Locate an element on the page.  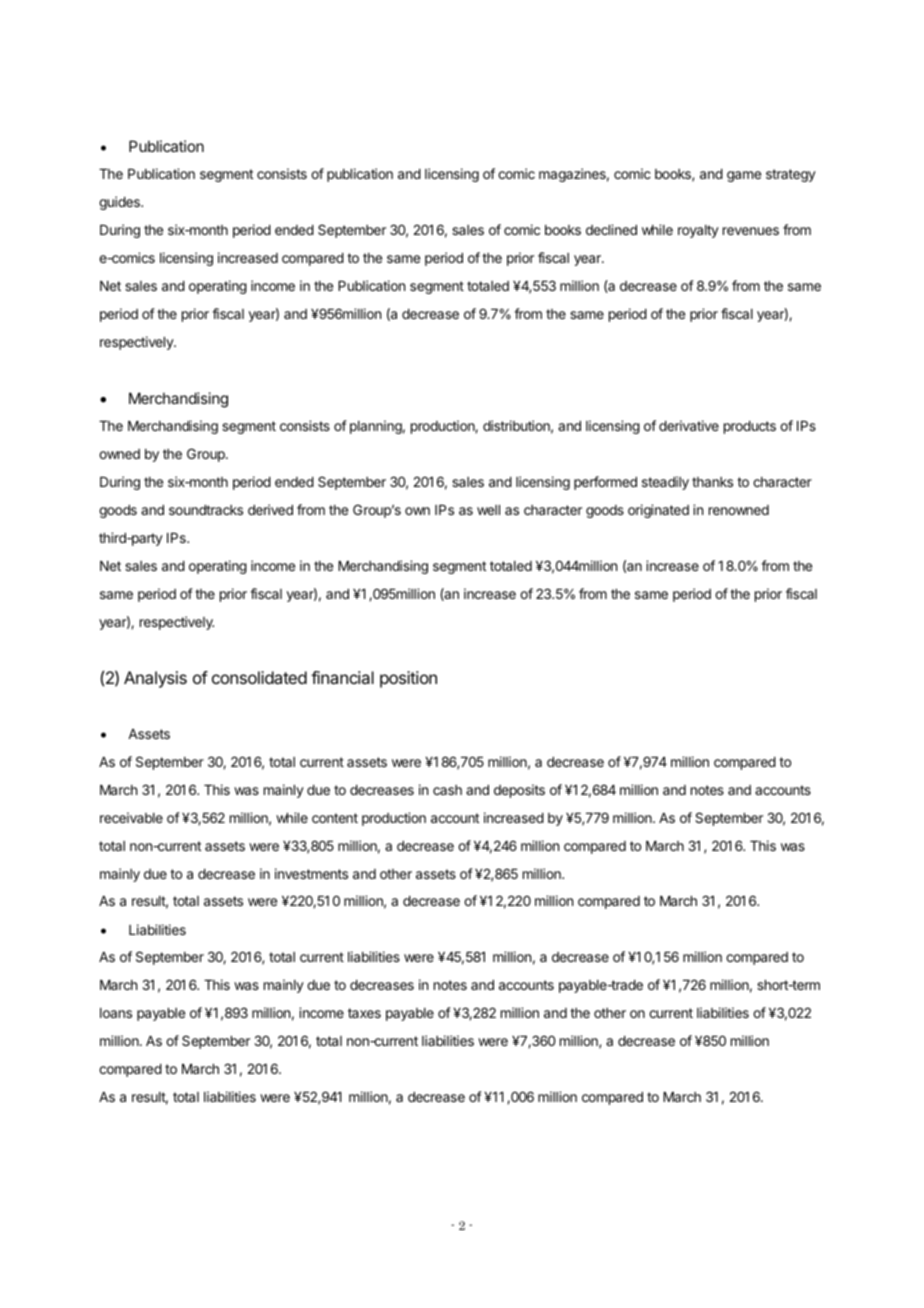
loans is located at coordinates (116, 1013).
